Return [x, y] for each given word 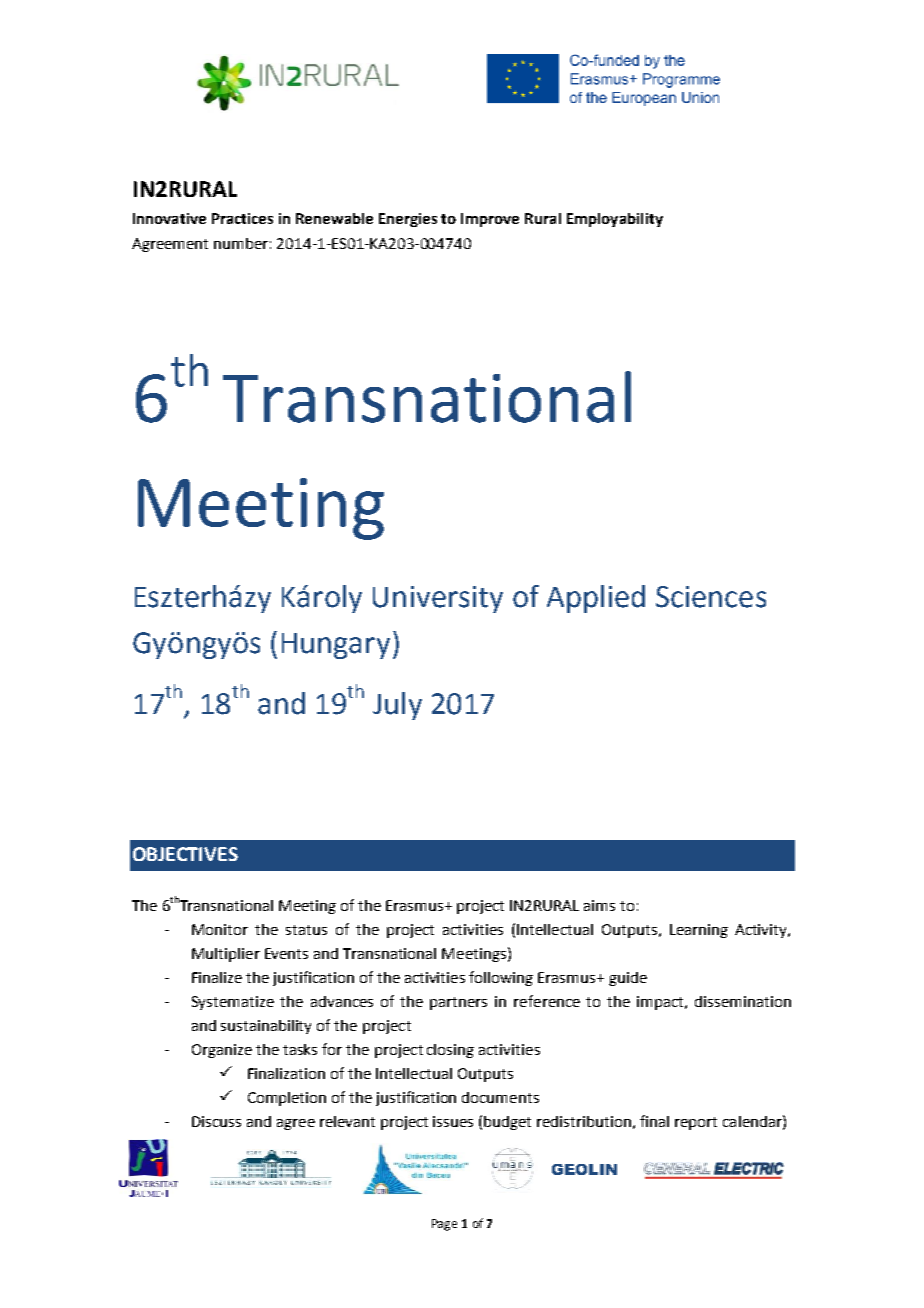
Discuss [216, 1121]
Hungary [336, 646]
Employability [615, 220]
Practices [242, 218]
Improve [490, 220]
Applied [596, 599]
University [438, 599]
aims [599, 905]
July [397, 706]
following [501, 978]
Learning [699, 931]
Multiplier [226, 955]
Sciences [711, 597]
